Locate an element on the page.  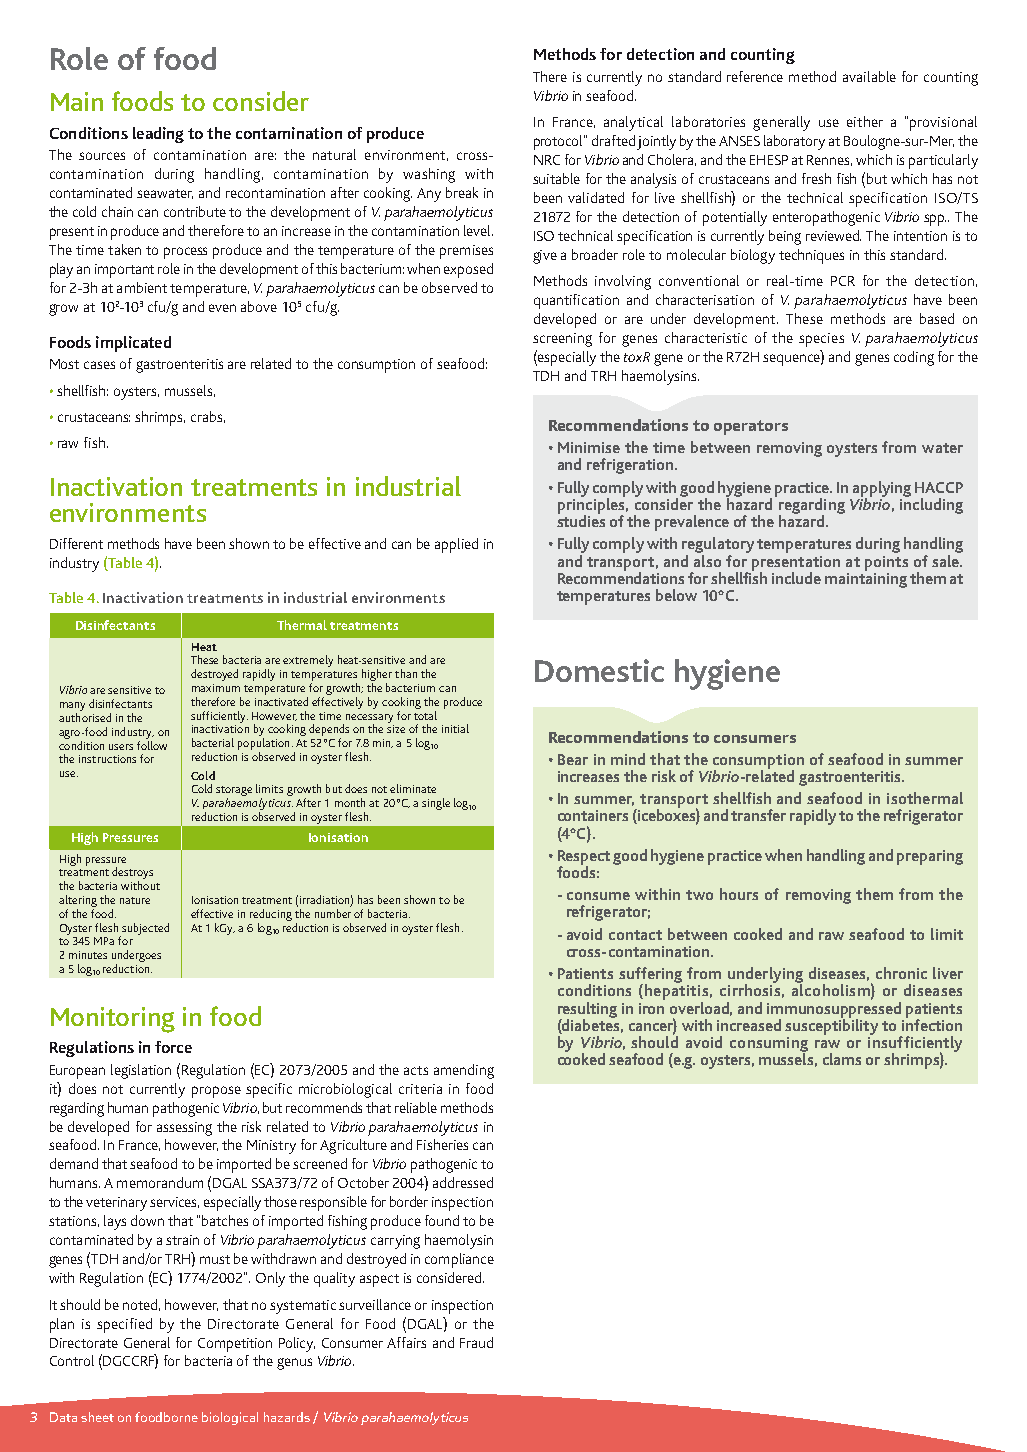
chronic is located at coordinates (901, 973).
